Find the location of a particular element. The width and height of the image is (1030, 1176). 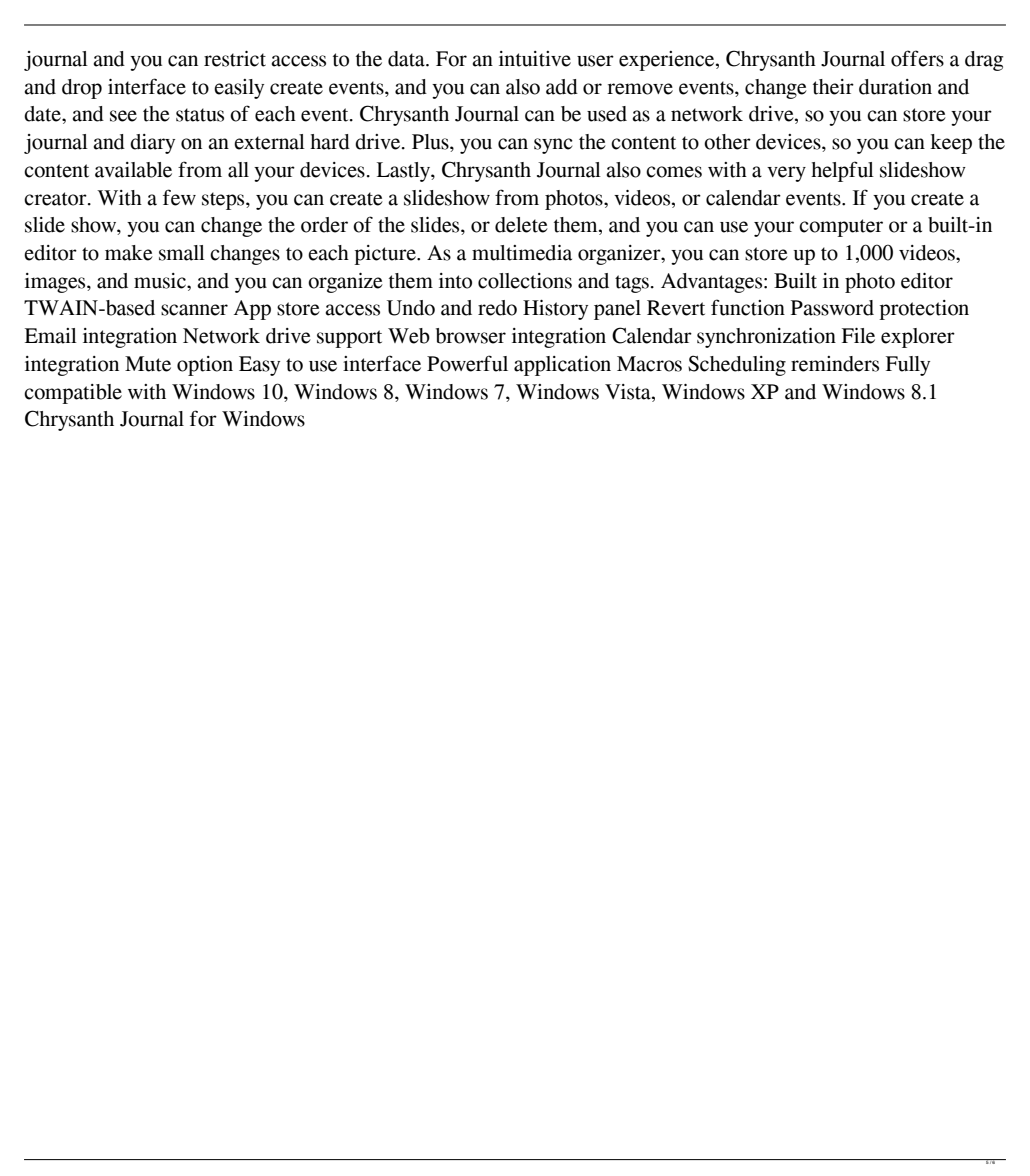

compatible is located at coordinates (73, 394).
